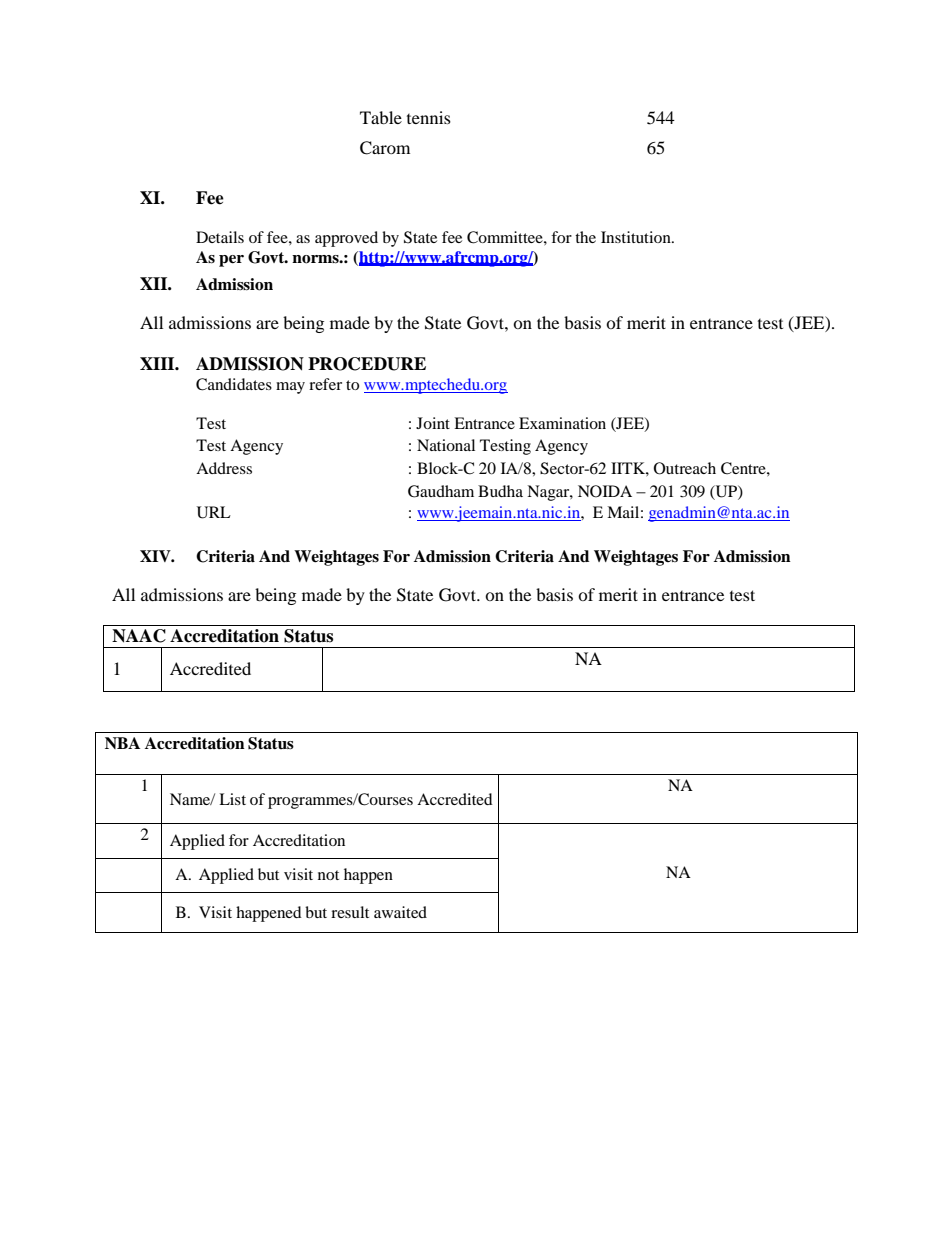 This screenshot has height=1233, width=952. I want to click on NBA, so click(122, 743).
